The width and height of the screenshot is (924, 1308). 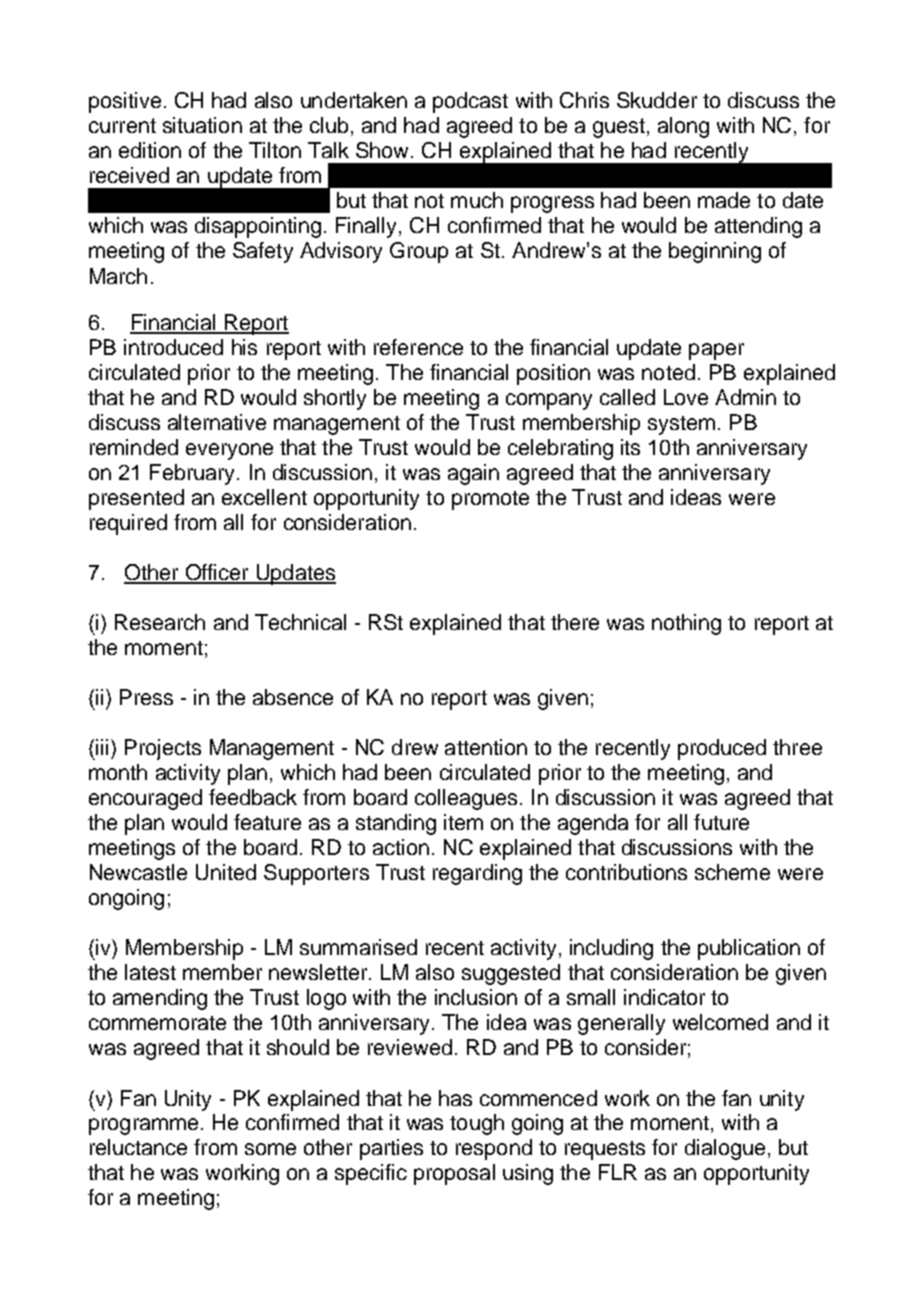 I want to click on programme, so click(x=143, y=1126).
